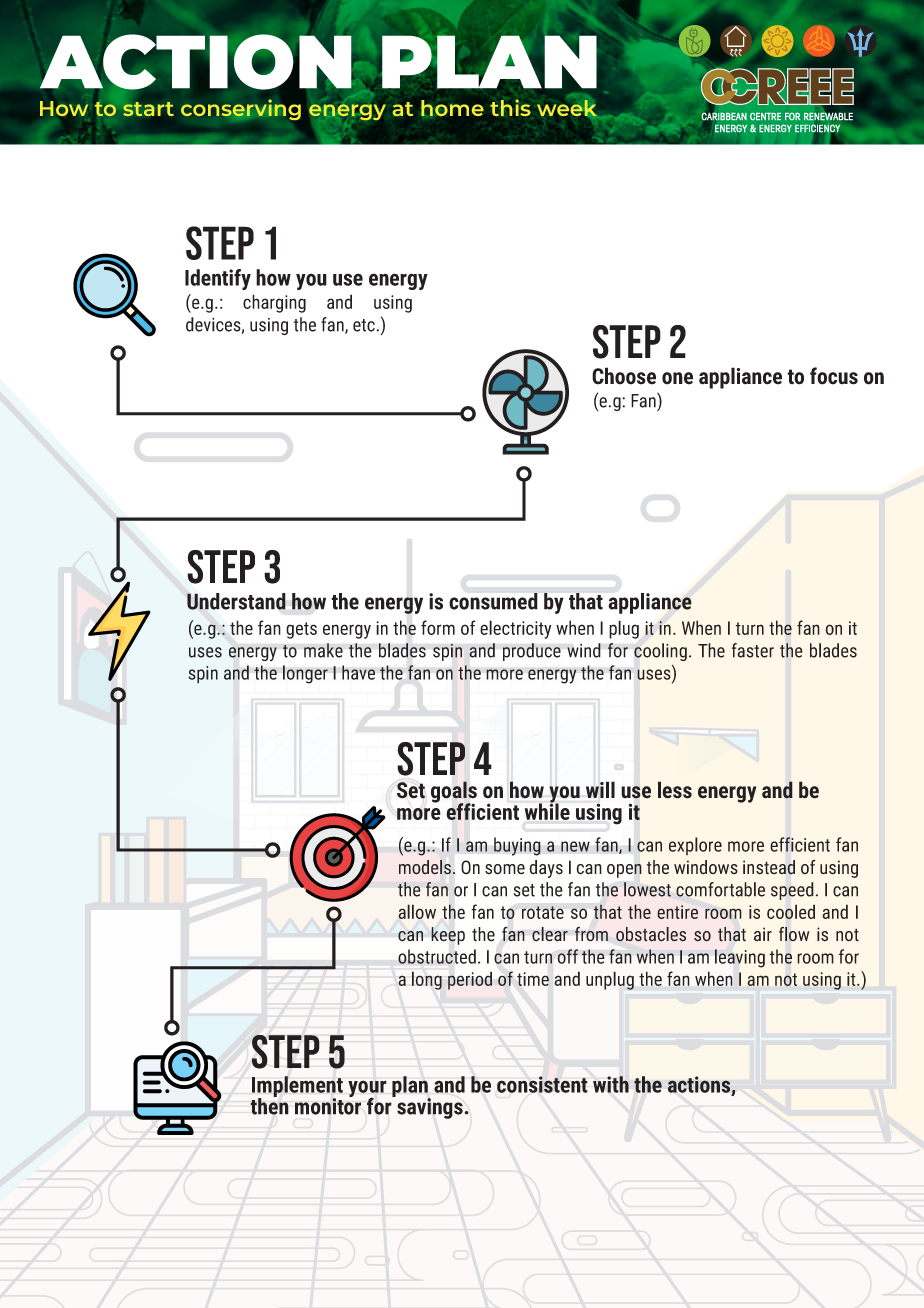 The image size is (924, 1308). What do you see at coordinates (425, 867) in the screenshot?
I see `models` at bounding box center [425, 867].
